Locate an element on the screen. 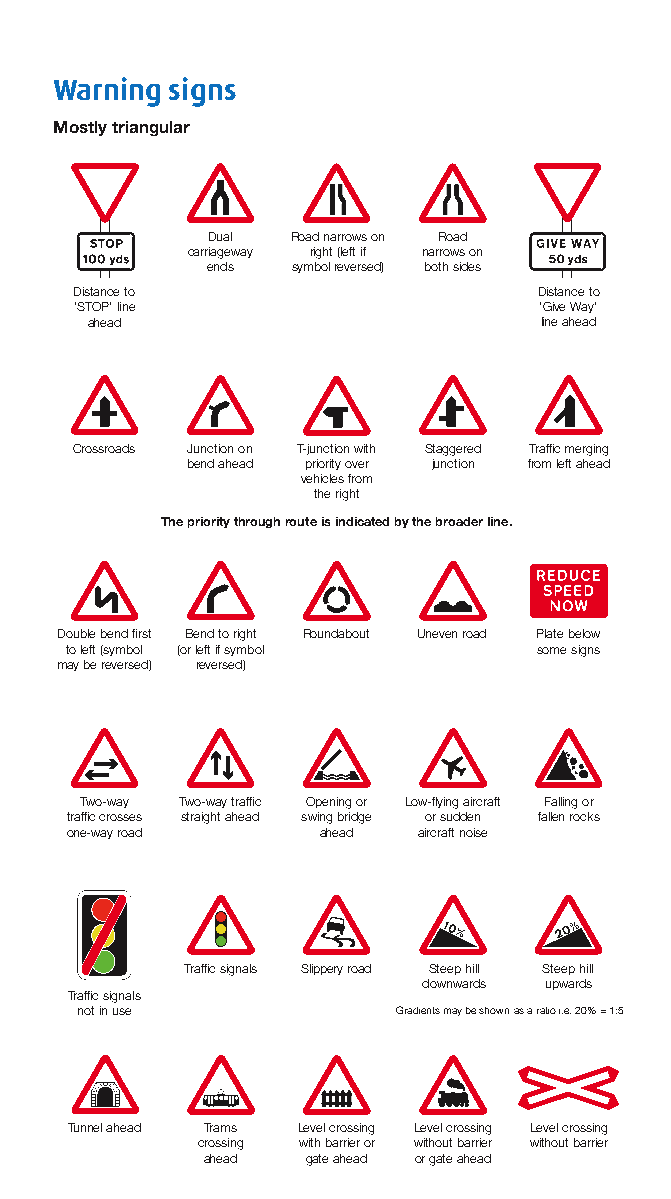 The width and height of the screenshot is (671, 1199). ratio is located at coordinates (546, 1010).
